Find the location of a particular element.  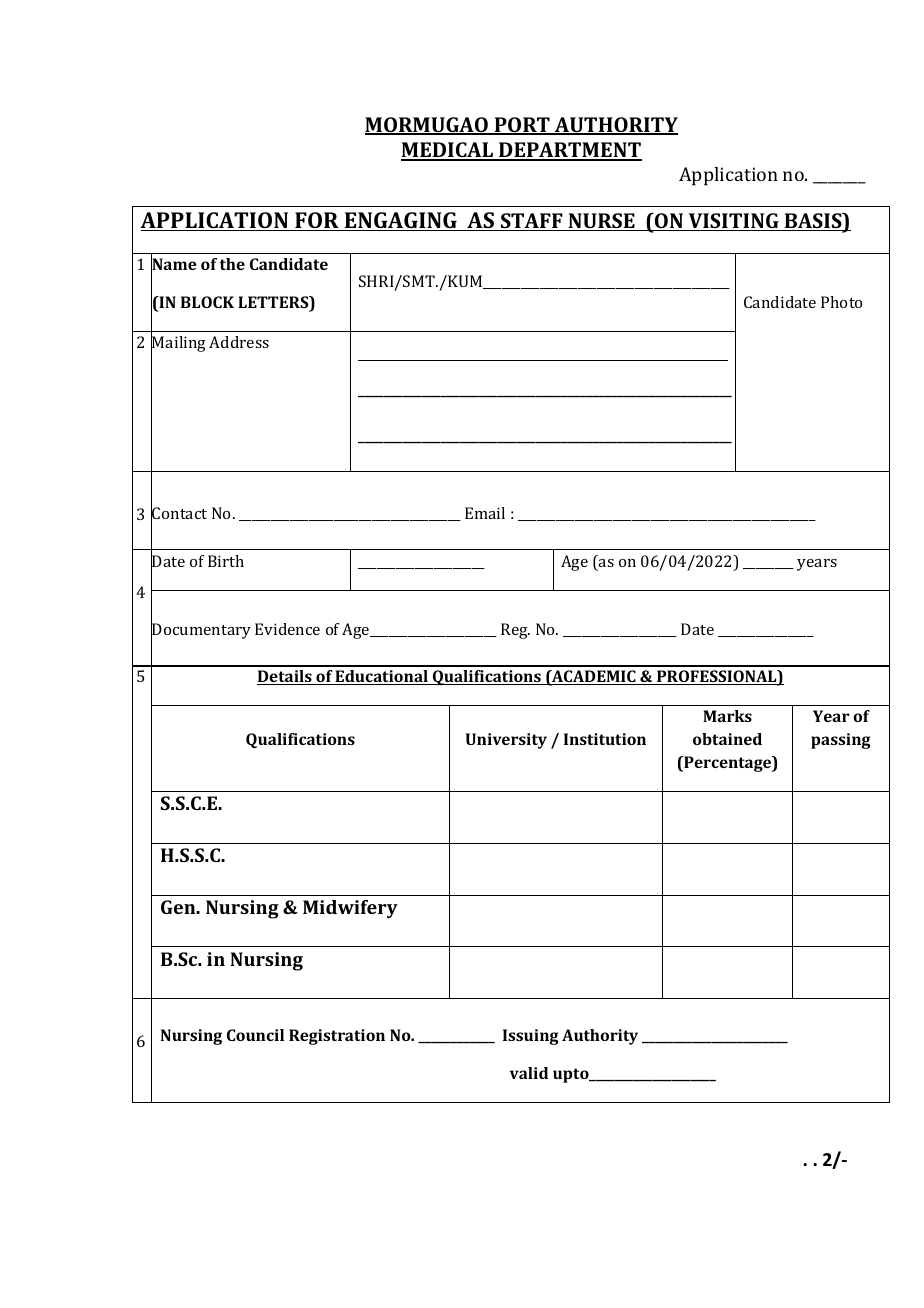

obtained is located at coordinates (727, 739).
